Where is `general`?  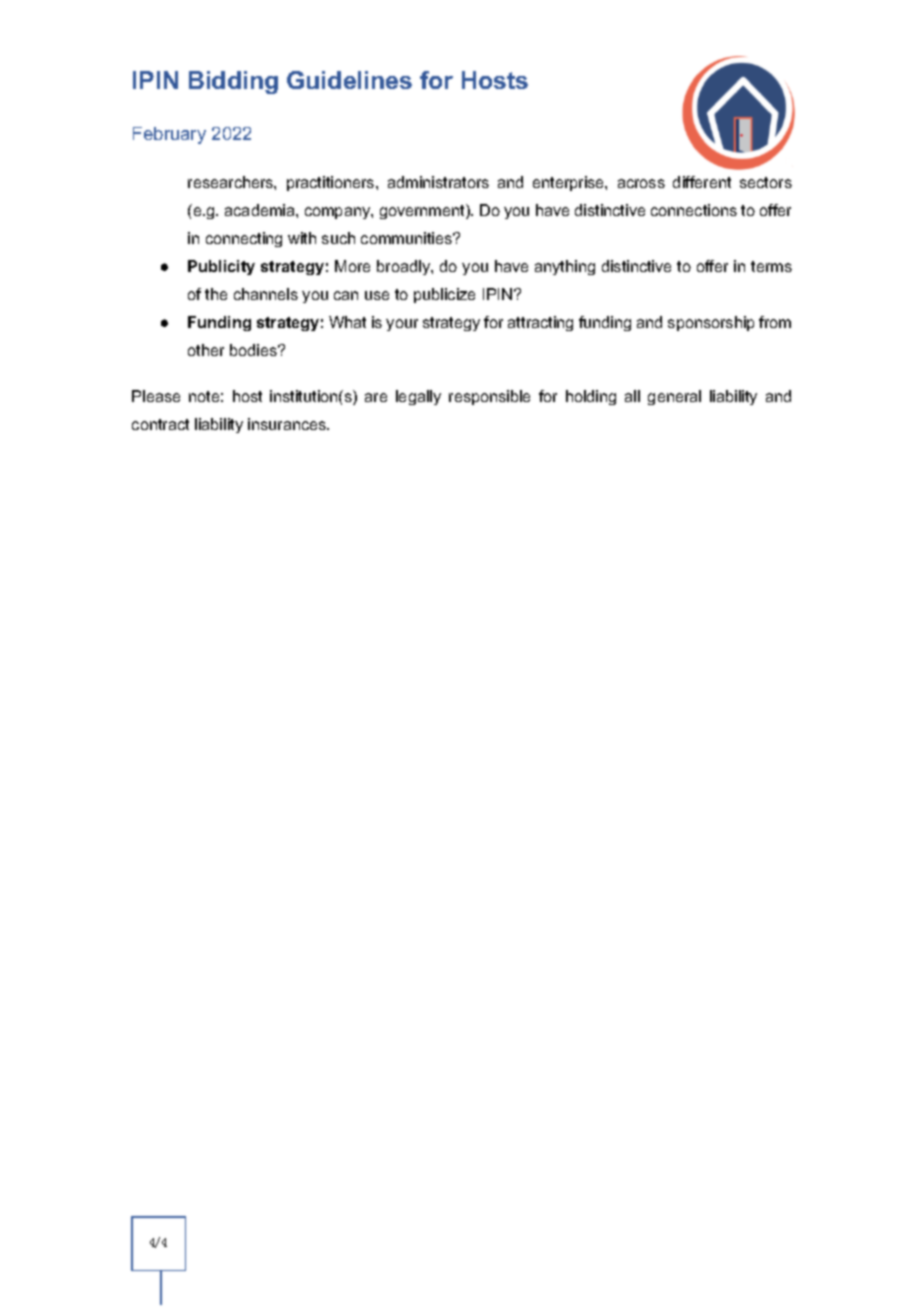 general is located at coordinates (674, 397).
